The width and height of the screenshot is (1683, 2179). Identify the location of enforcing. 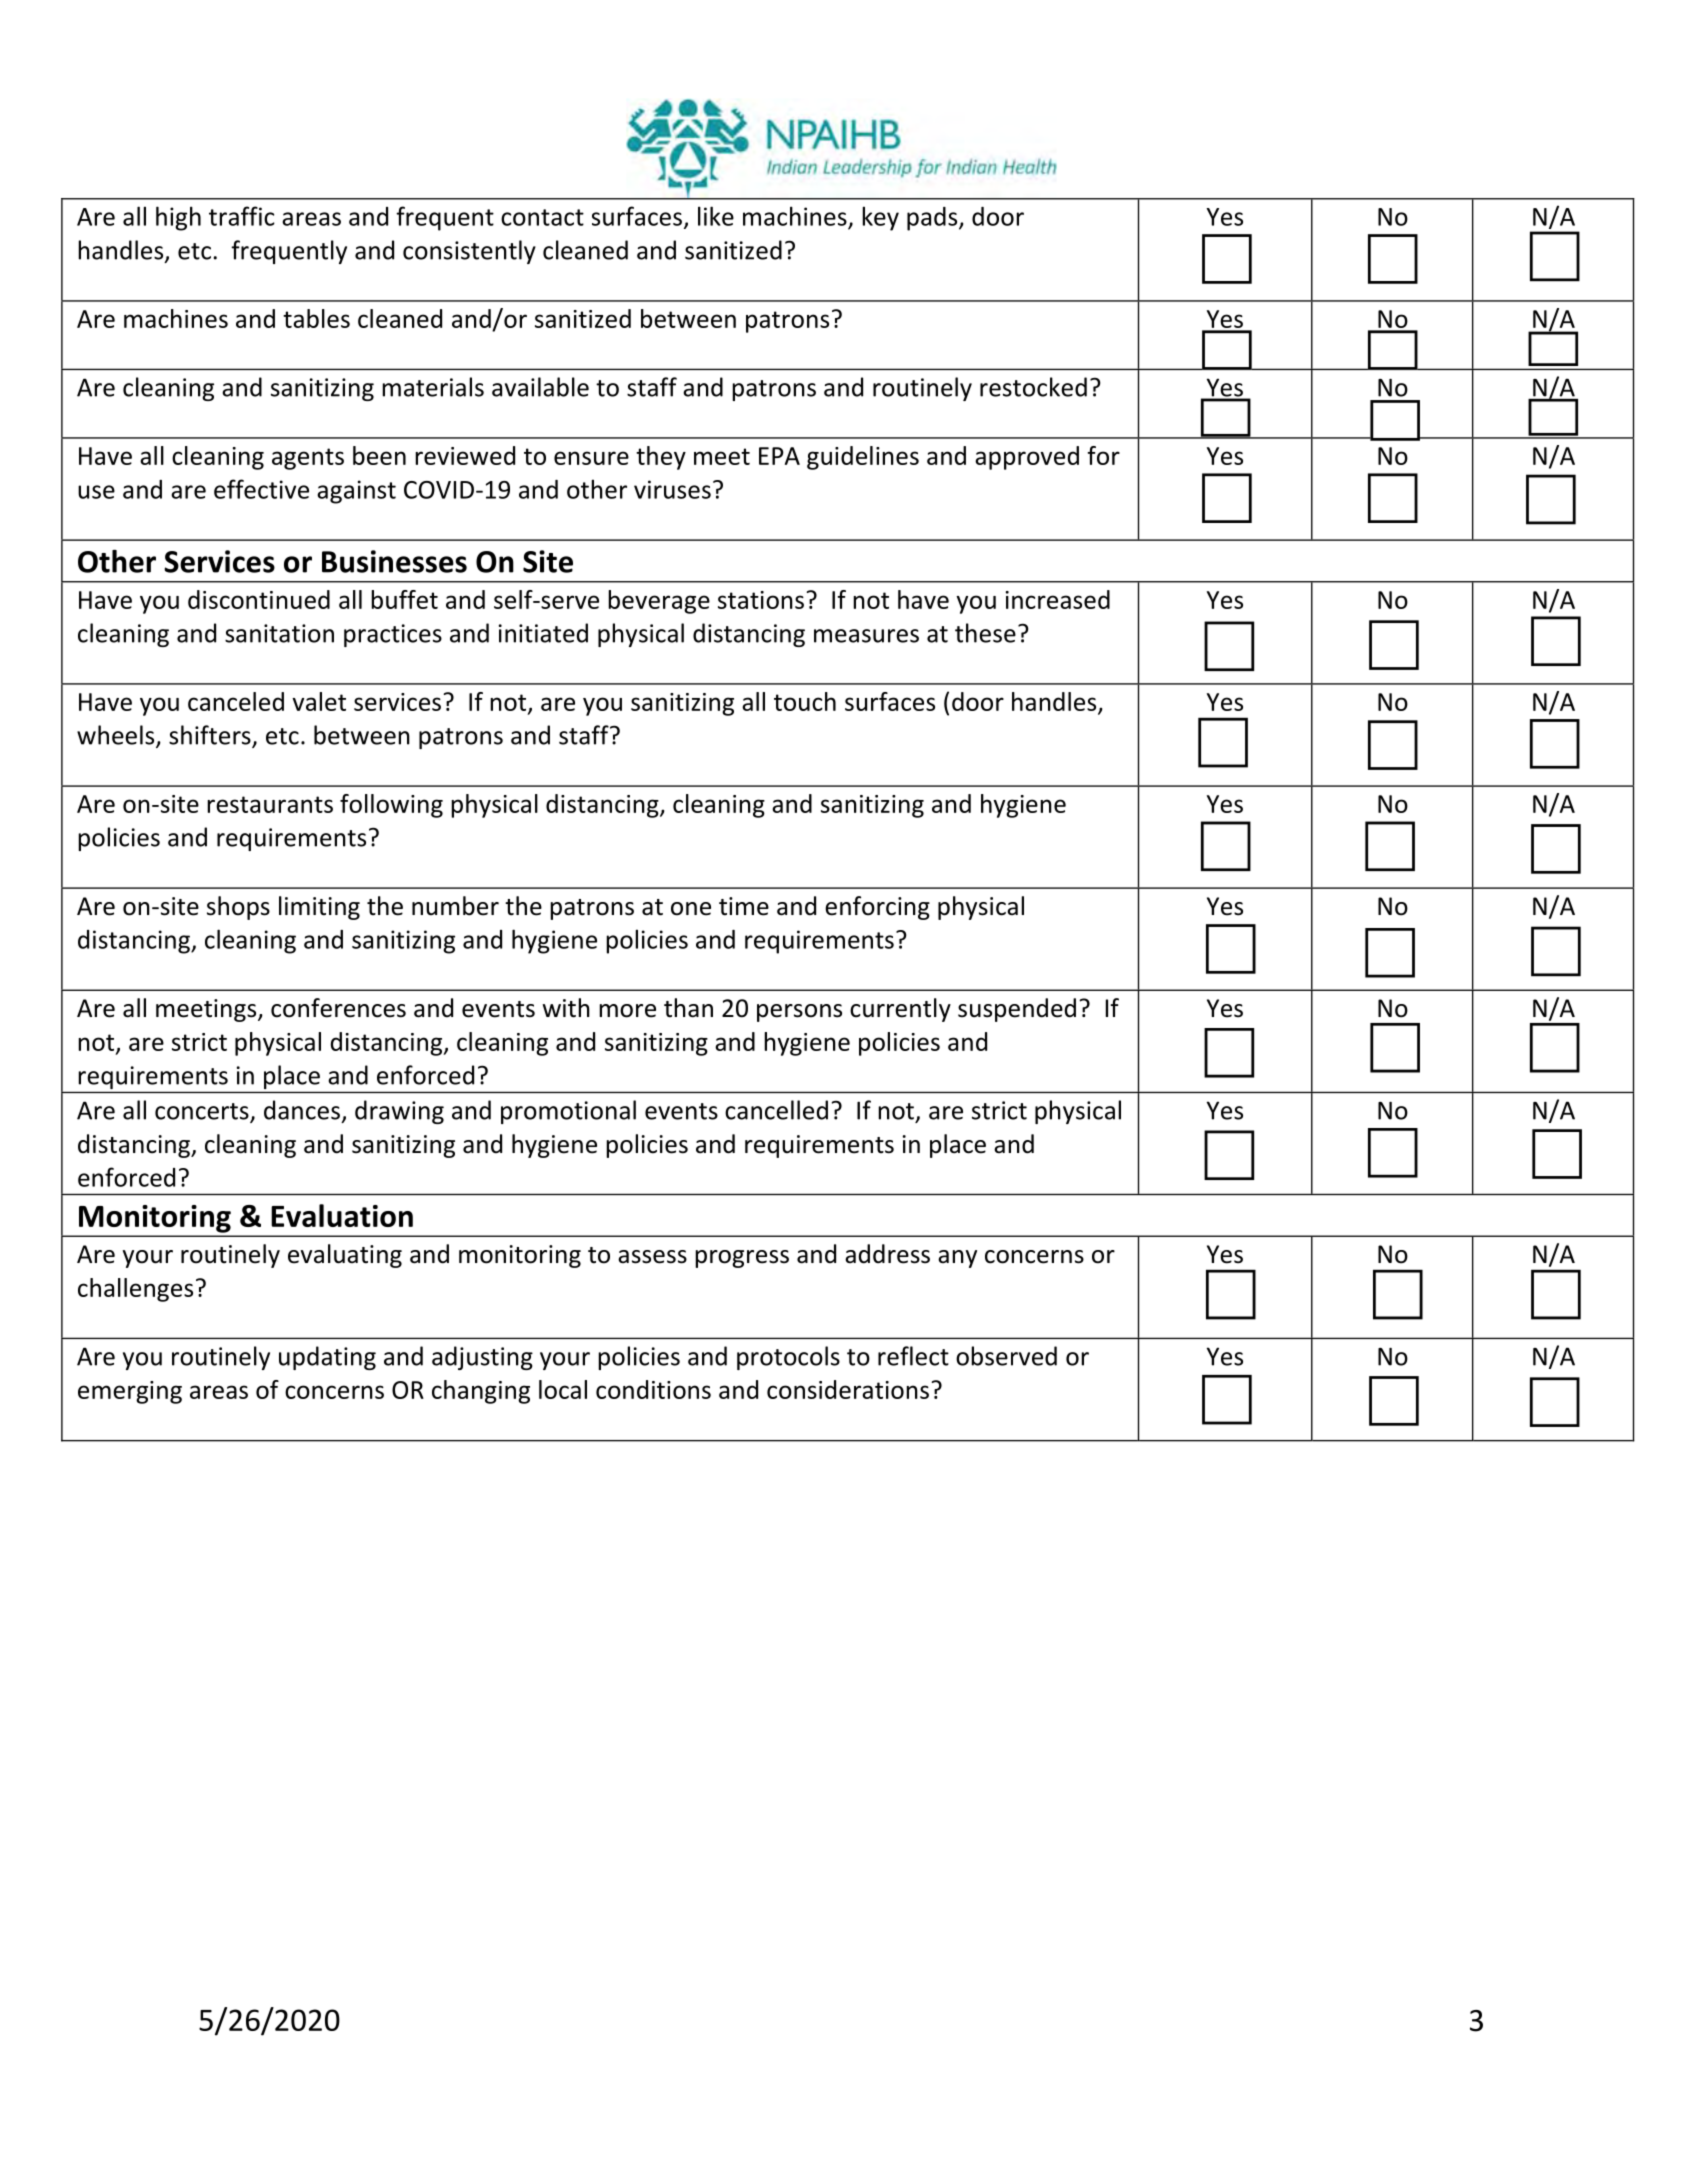
(877, 908).
